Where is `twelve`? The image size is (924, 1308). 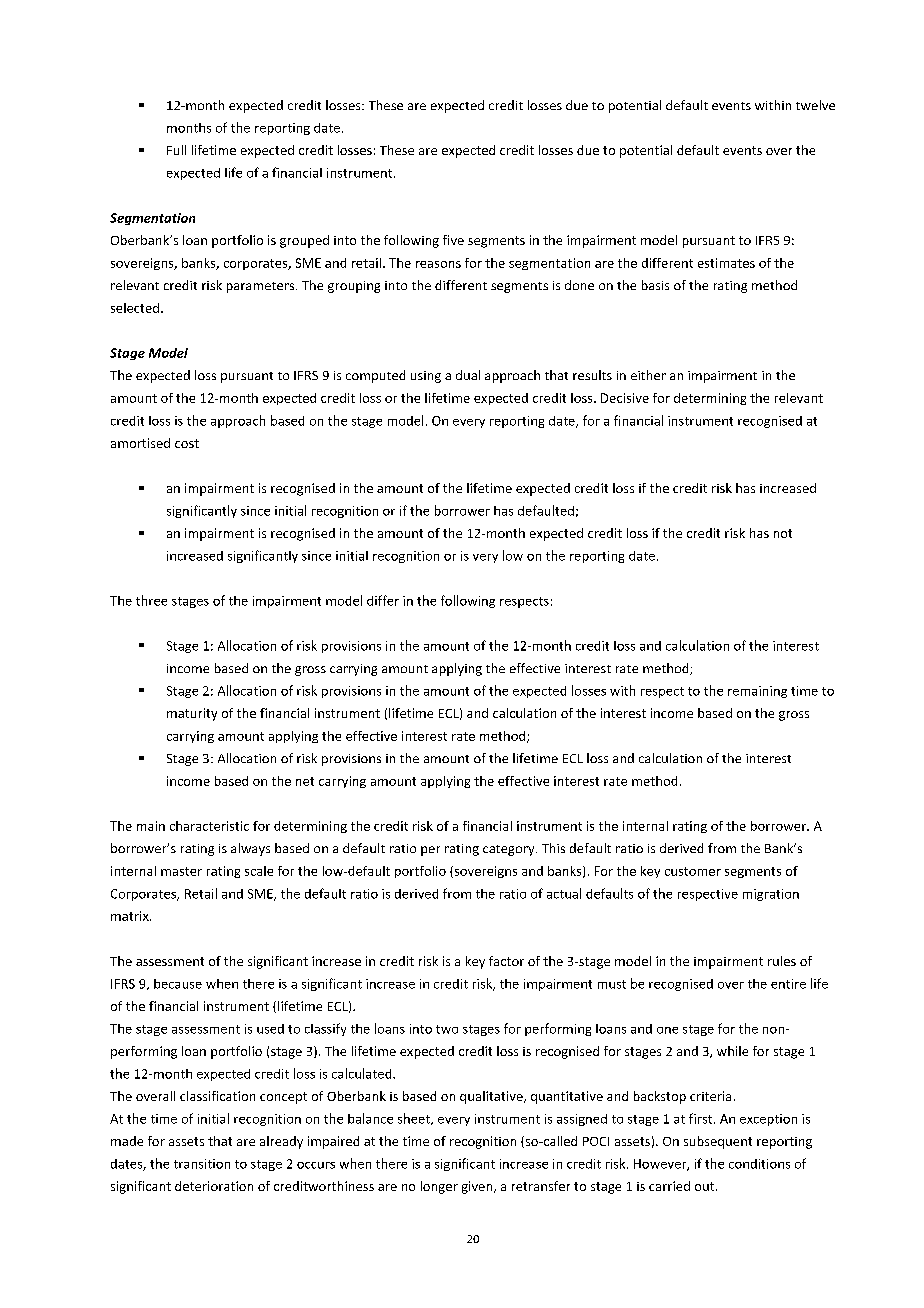
twelve is located at coordinates (815, 105).
